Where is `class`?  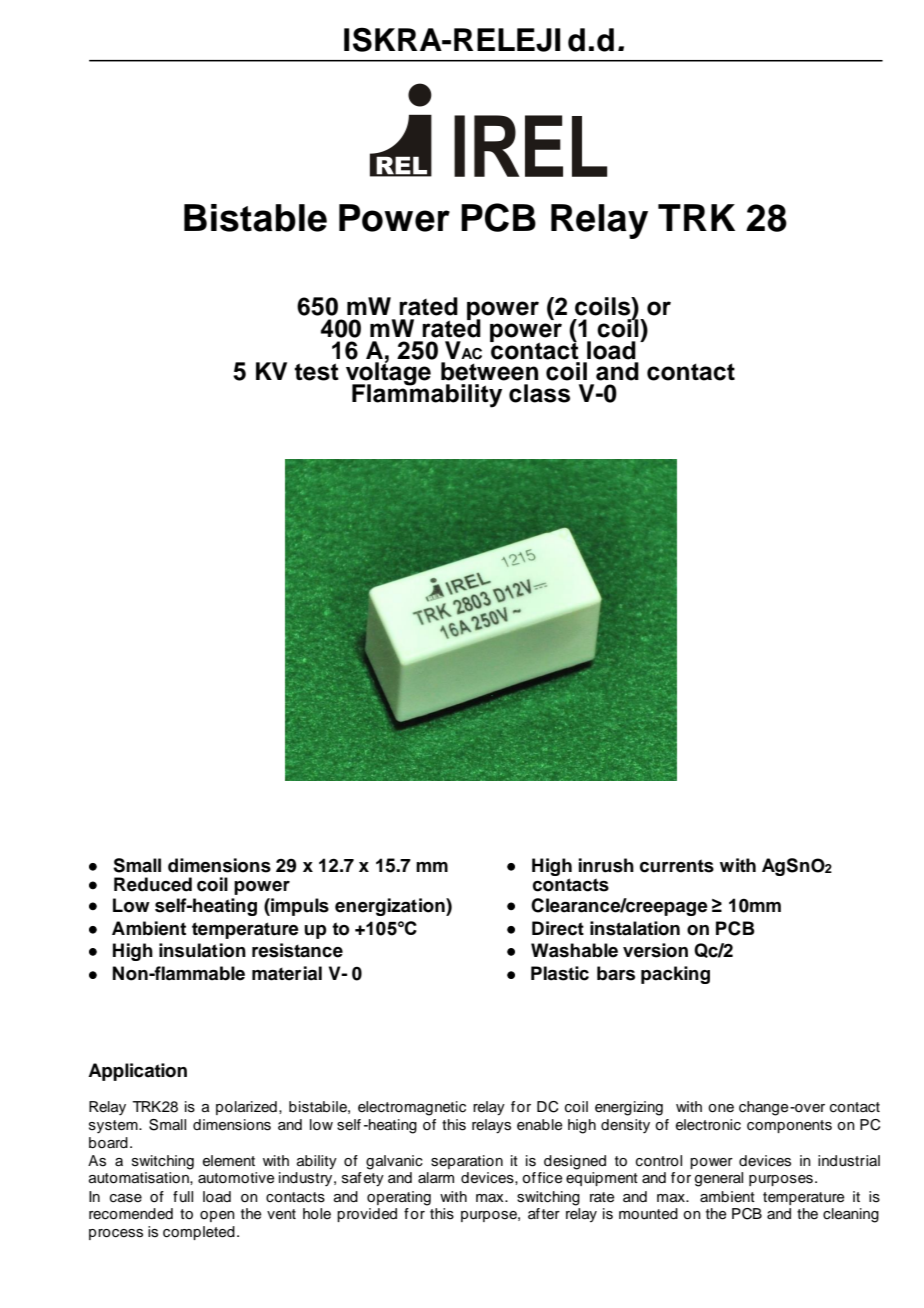 class is located at coordinates (539, 393).
